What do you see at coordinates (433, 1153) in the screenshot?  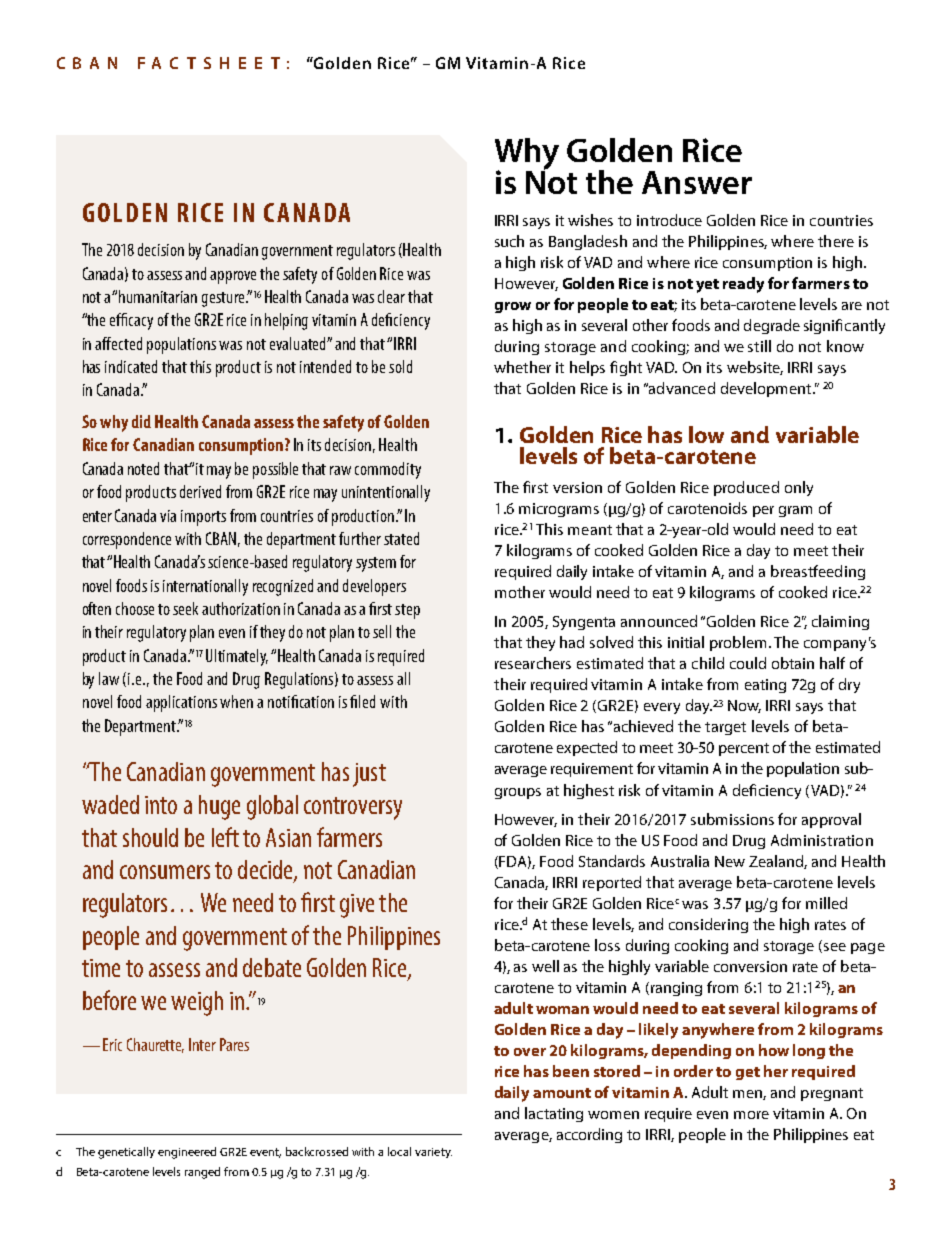 I see `variety` at bounding box center [433, 1153].
